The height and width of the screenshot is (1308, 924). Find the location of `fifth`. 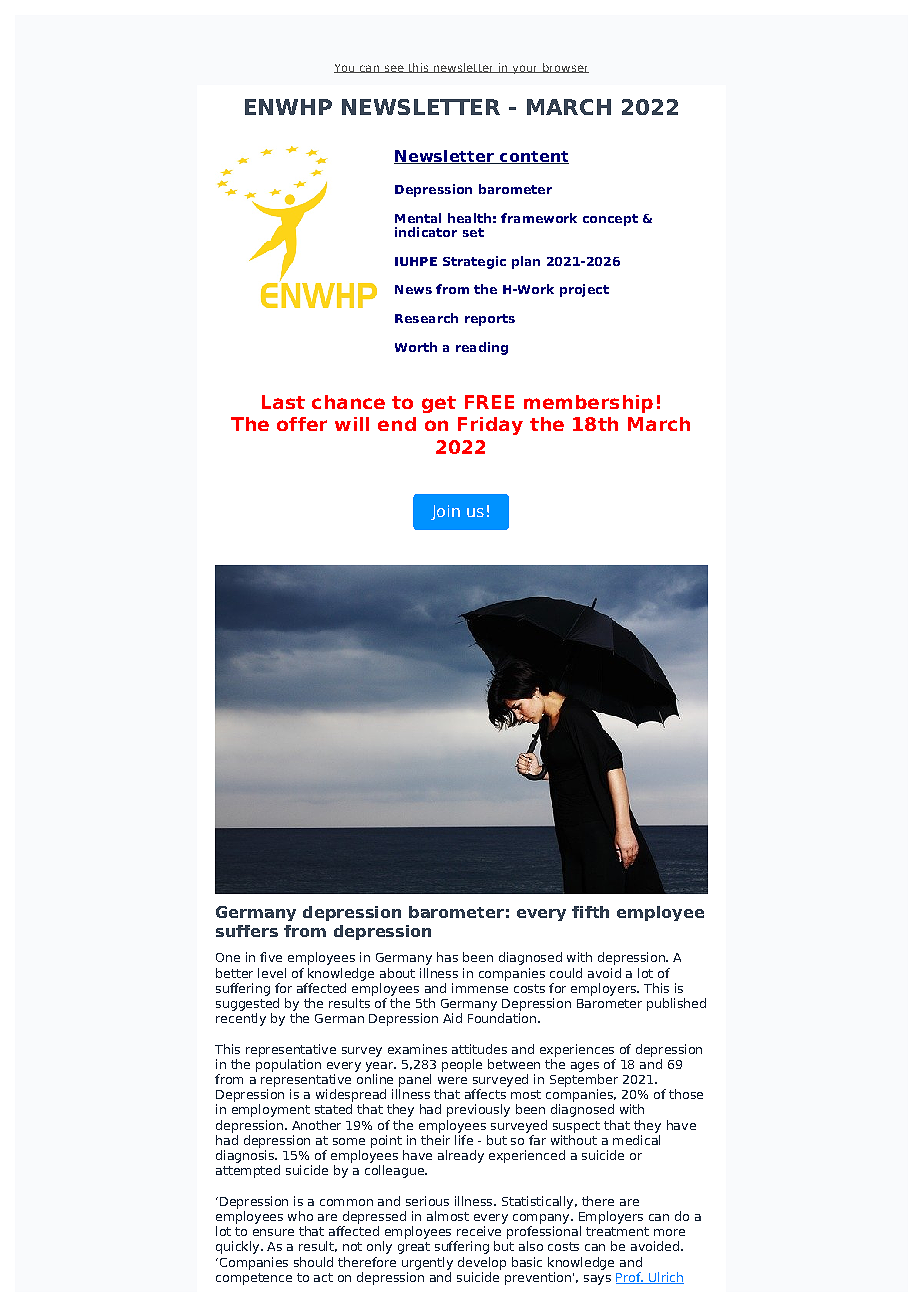

fifth is located at coordinates (590, 912).
